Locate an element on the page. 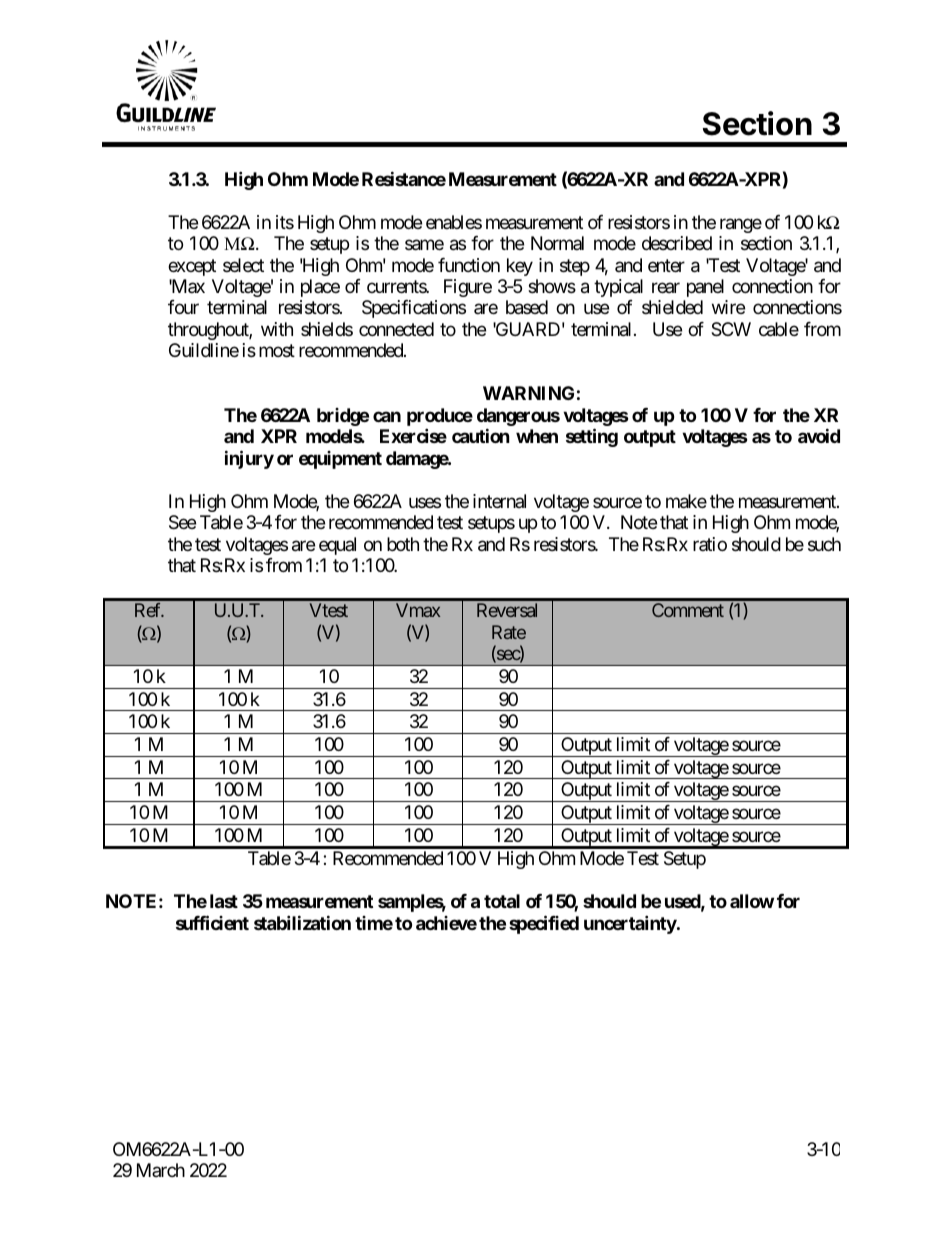 This page has width=952, height=1233. See is located at coordinates (182, 522).
